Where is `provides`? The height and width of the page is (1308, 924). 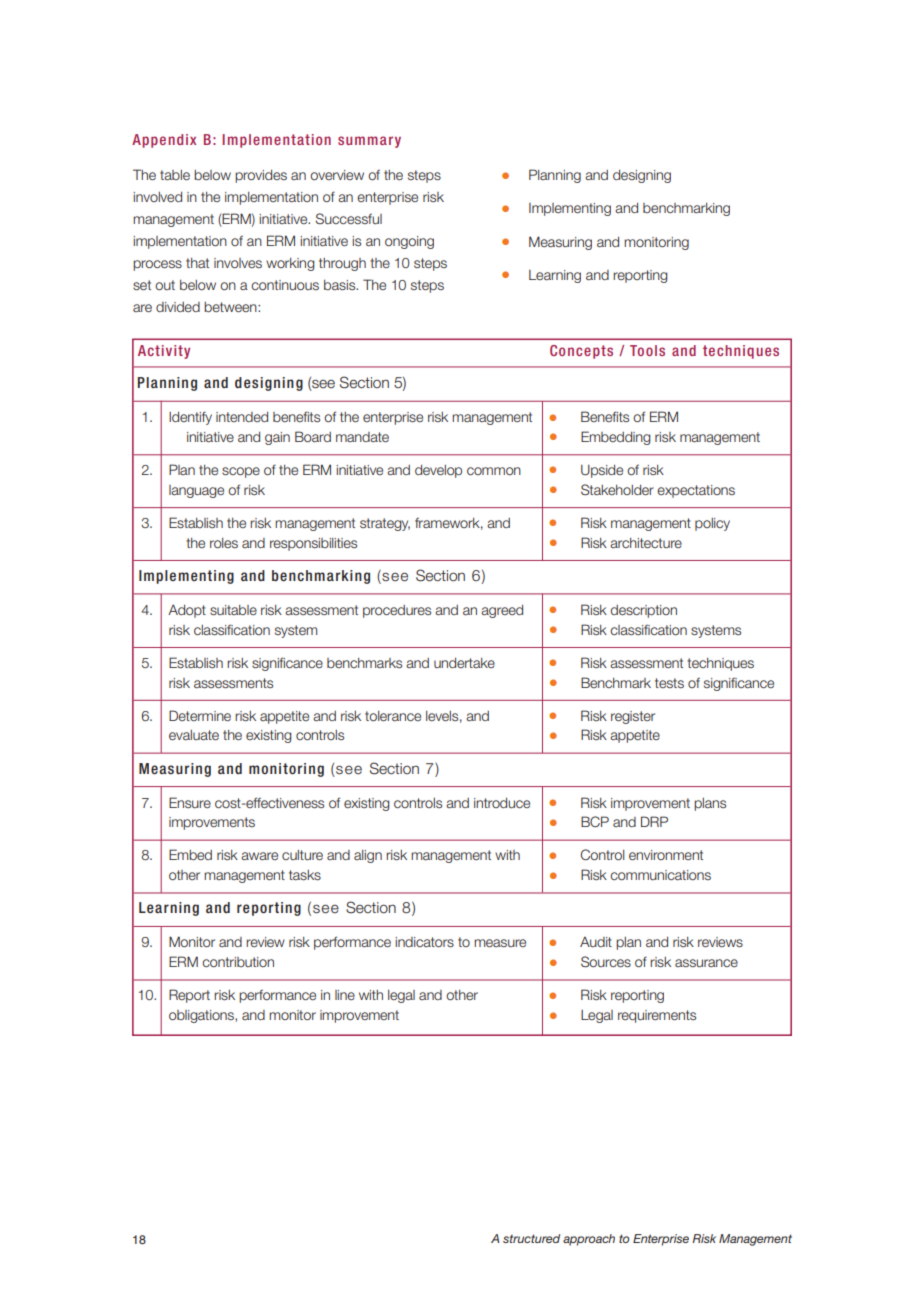
provides is located at coordinates (261, 176).
